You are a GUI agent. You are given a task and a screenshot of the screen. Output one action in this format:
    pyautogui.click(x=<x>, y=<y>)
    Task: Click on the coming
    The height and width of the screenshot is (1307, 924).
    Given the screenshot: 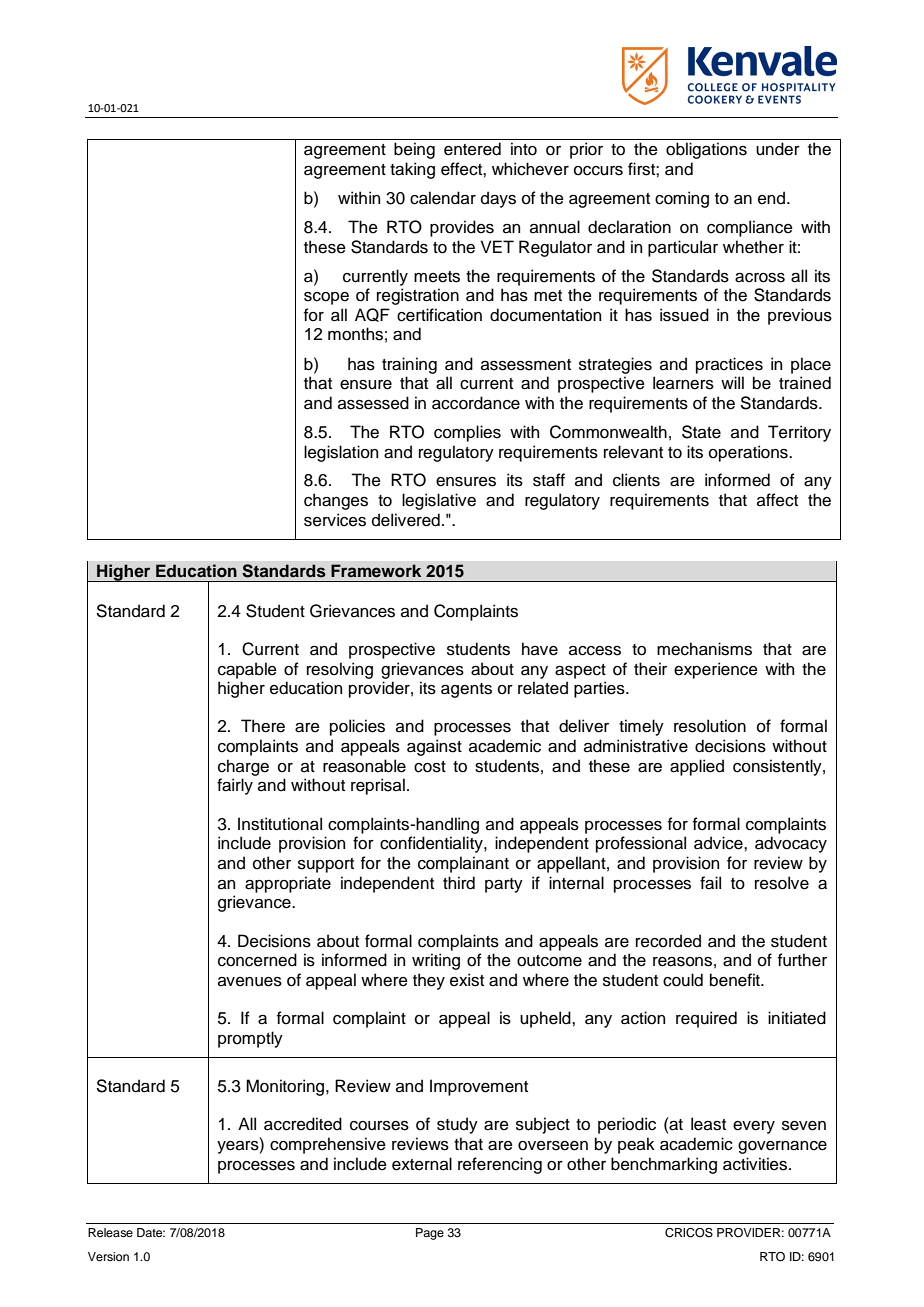 What is the action you would take?
    pyautogui.click(x=682, y=199)
